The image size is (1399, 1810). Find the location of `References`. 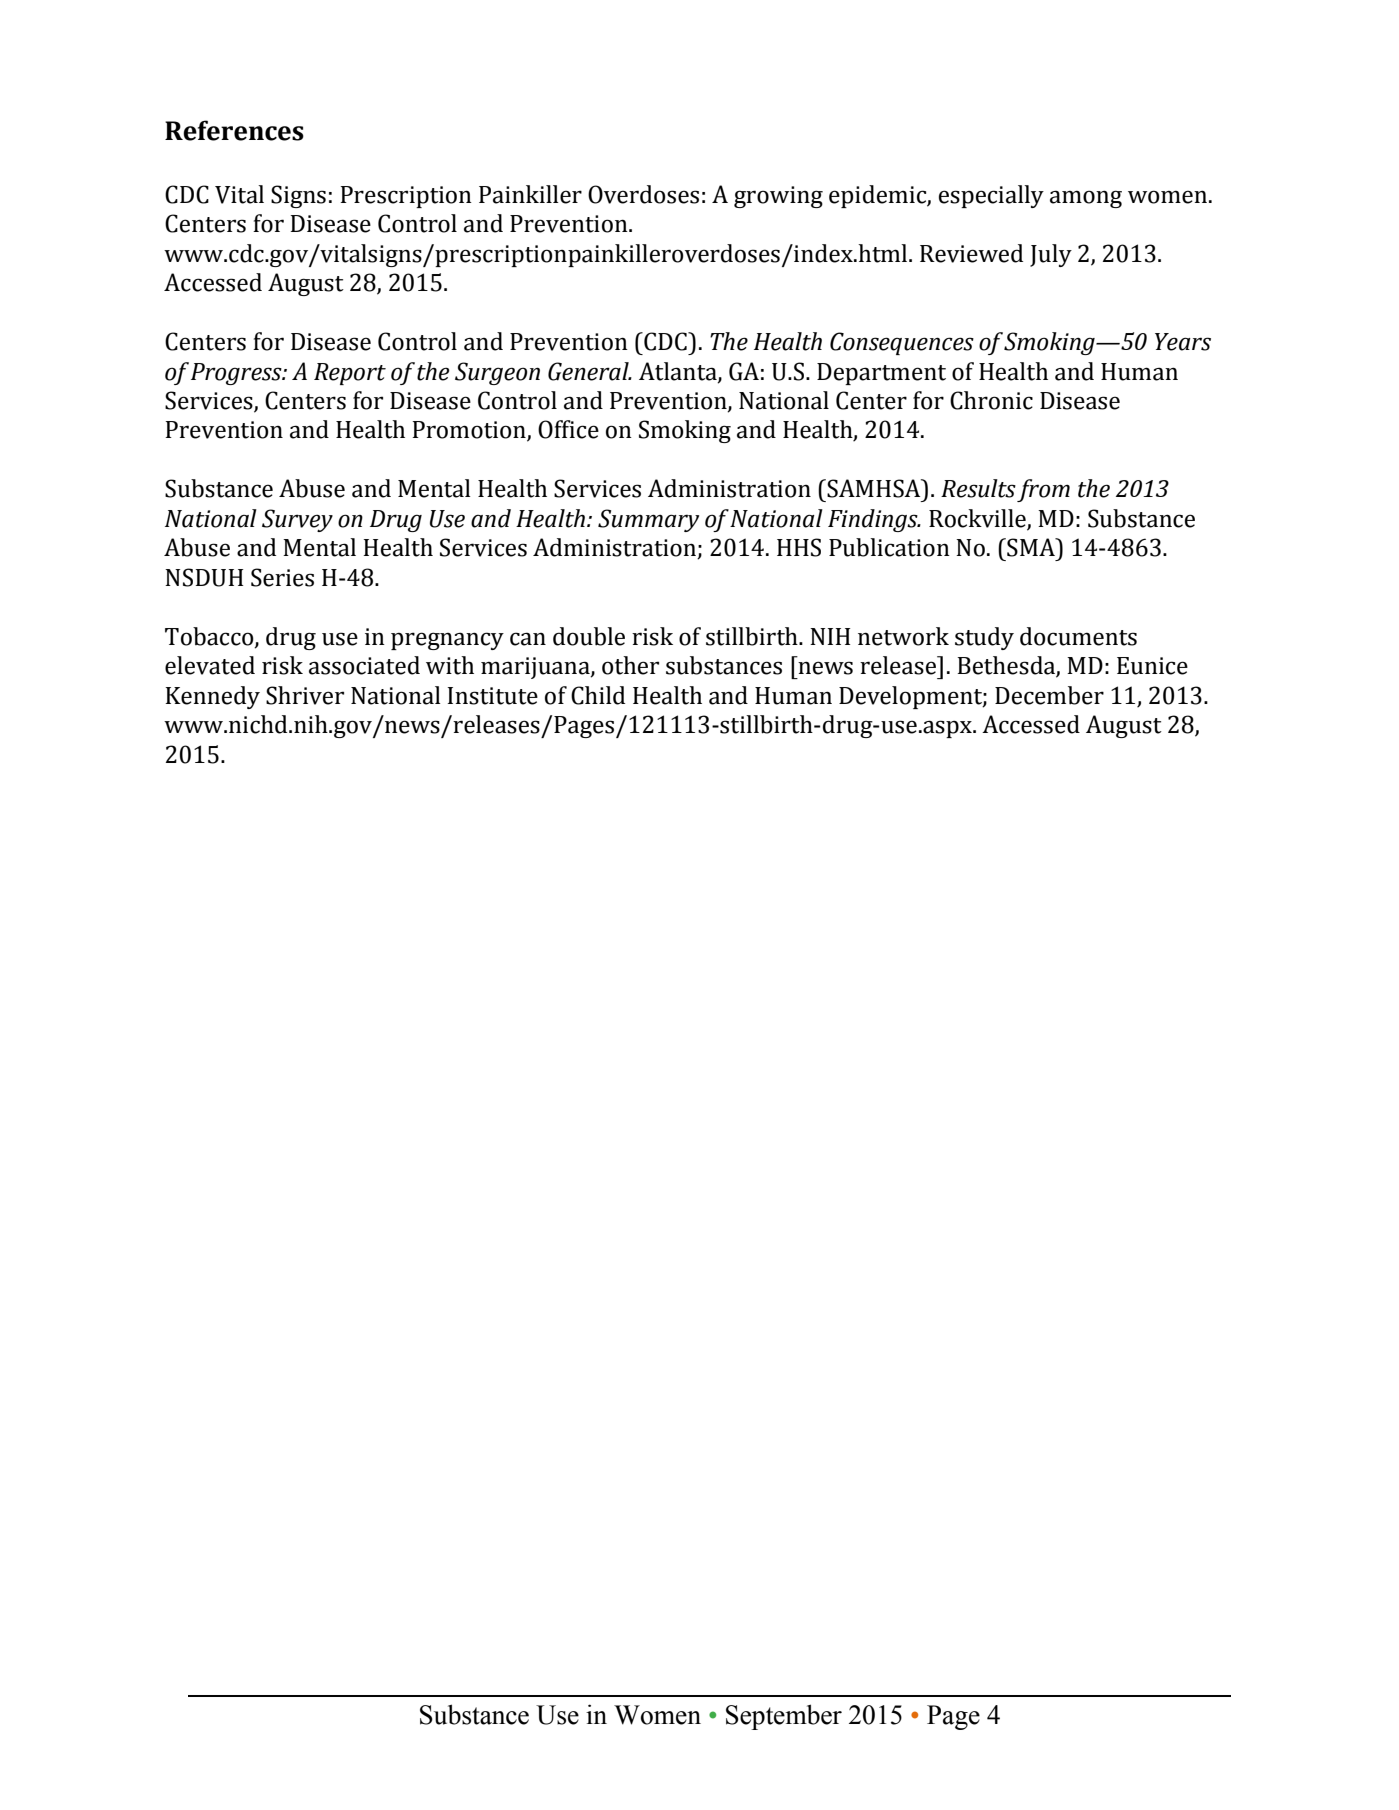

References is located at coordinates (234, 130).
